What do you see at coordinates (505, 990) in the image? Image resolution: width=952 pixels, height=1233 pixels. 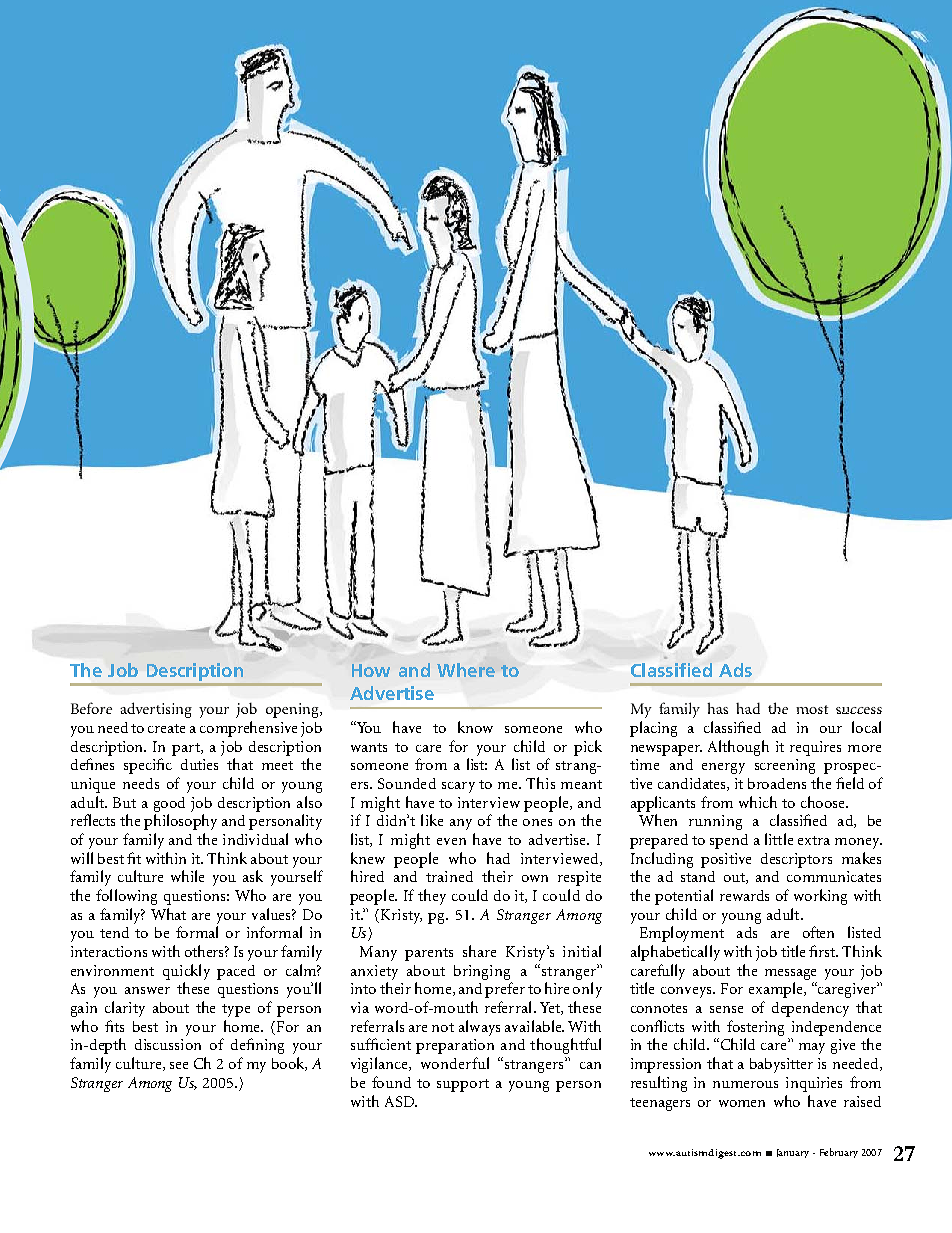 I see `prefer` at bounding box center [505, 990].
